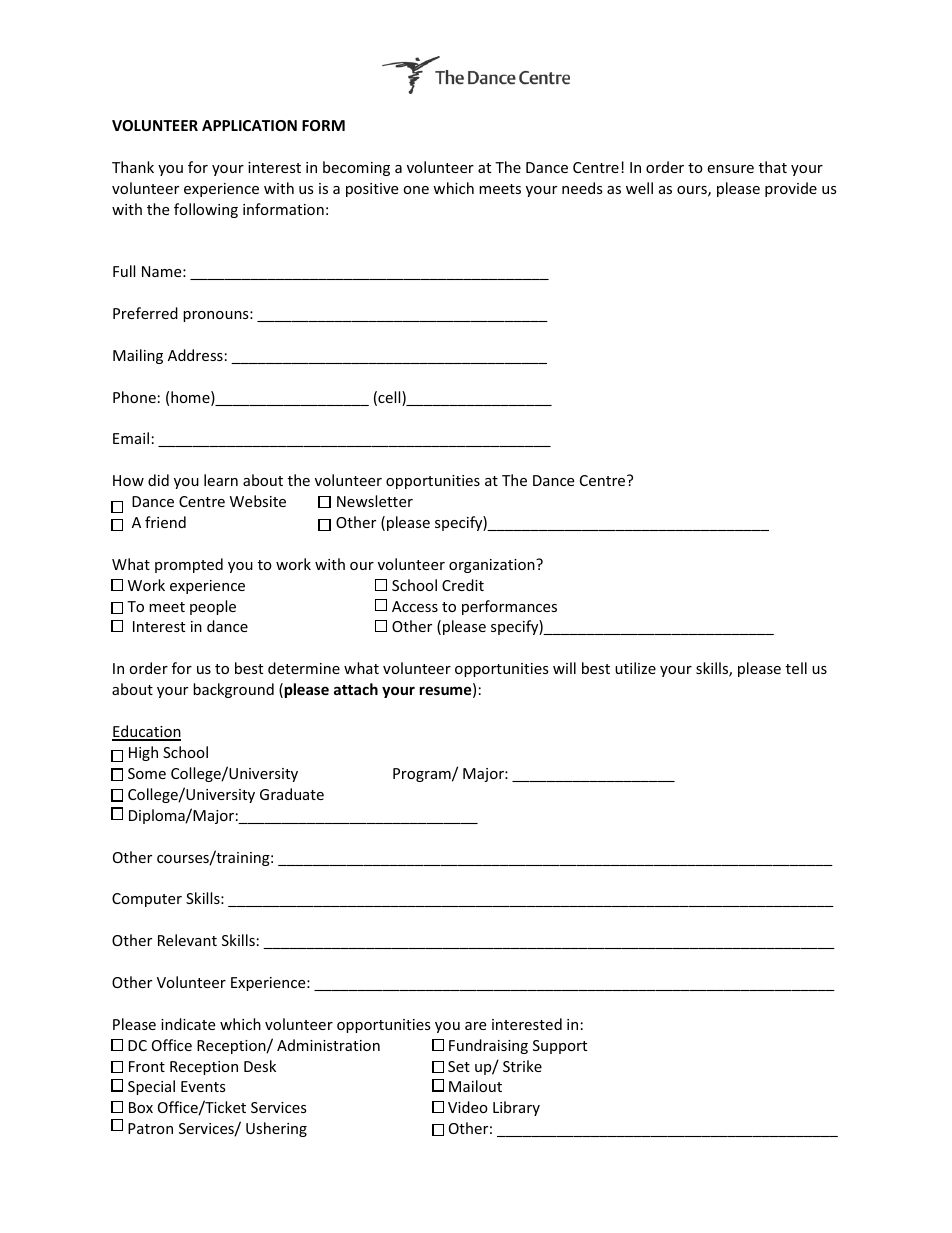 This screenshot has width=952, height=1233. Describe the element at coordinates (203, 1086) in the screenshot. I see `Events` at that location.
